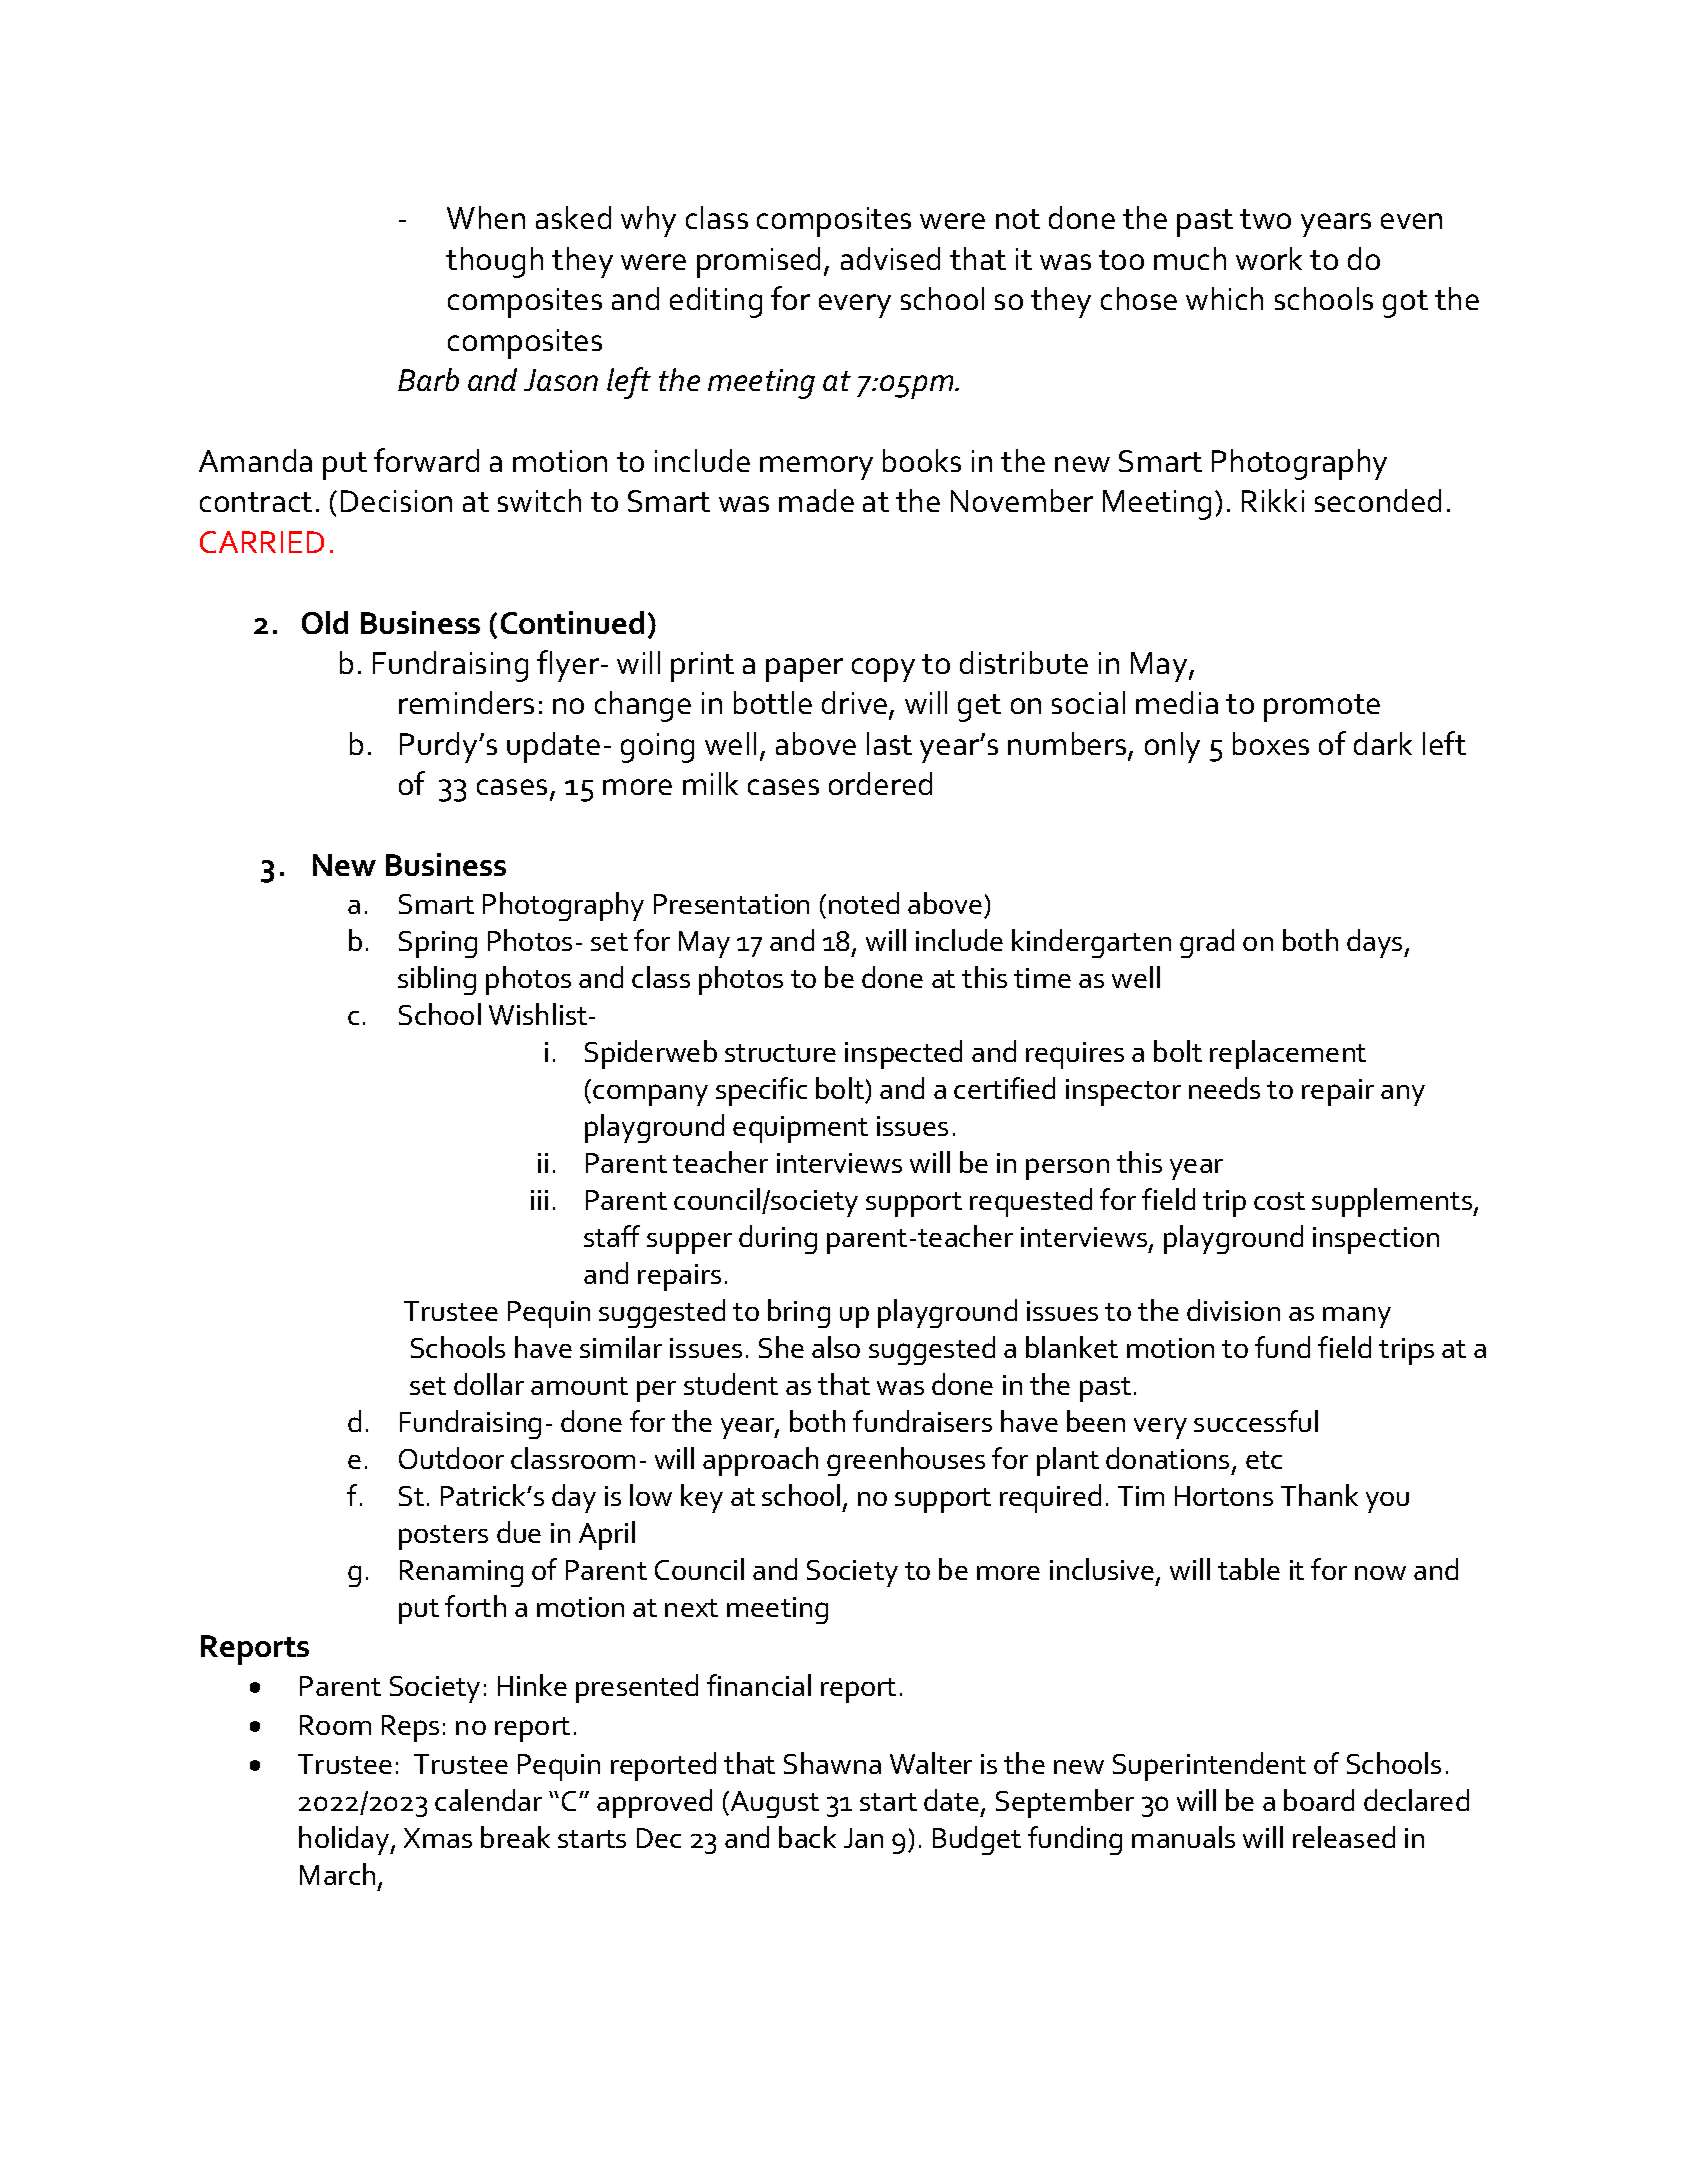 The image size is (1688, 2184). Describe the element at coordinates (799, 1313) in the document. I see `bring` at that location.
